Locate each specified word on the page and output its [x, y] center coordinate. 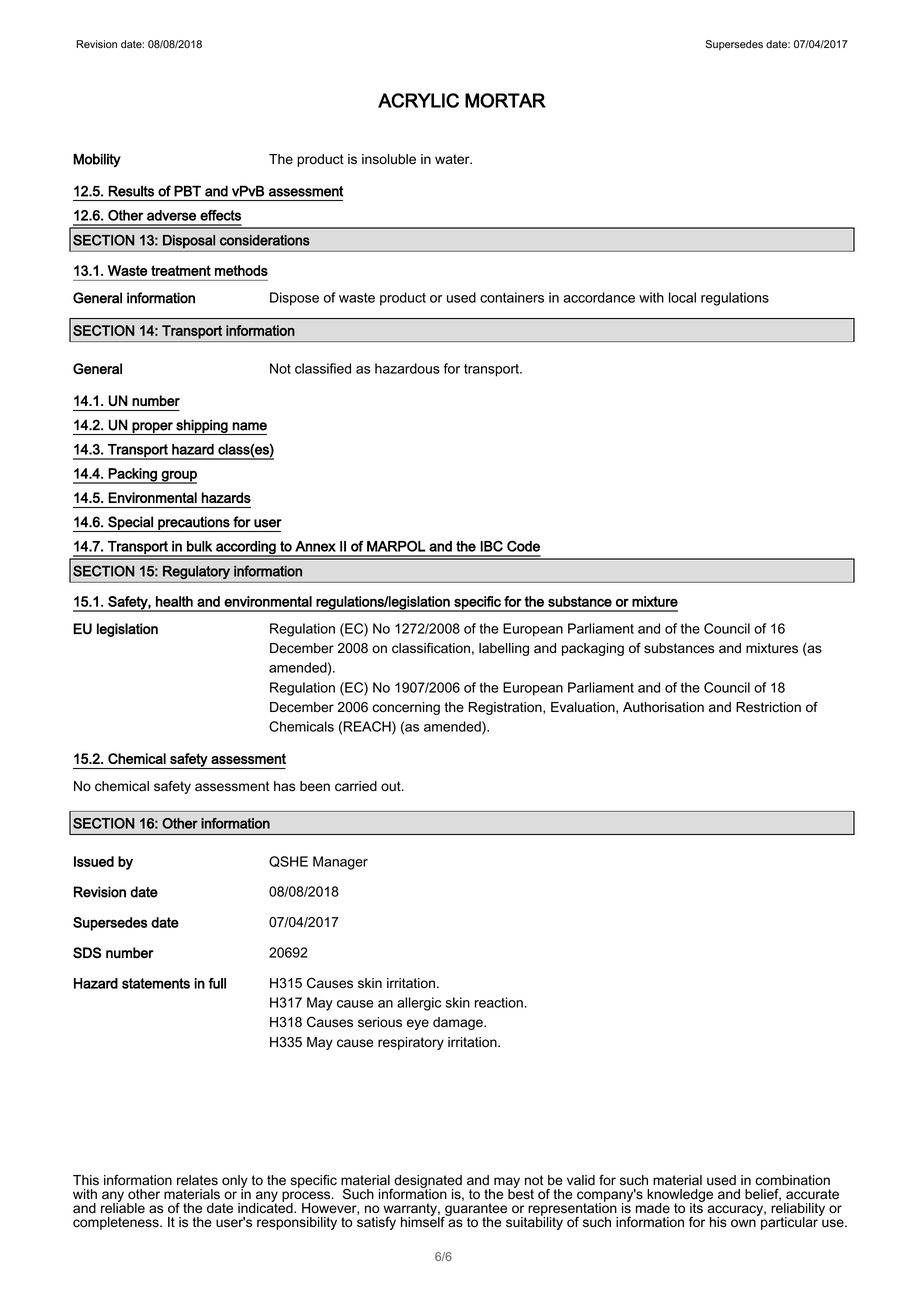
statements [156, 983]
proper [152, 428]
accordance [599, 297]
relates [197, 1180]
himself [424, 1221]
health [174, 601]
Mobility [97, 160]
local [682, 297]
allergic [419, 1004]
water [453, 159]
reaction [499, 1002]
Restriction [768, 707]
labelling [504, 649]
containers [512, 297]
